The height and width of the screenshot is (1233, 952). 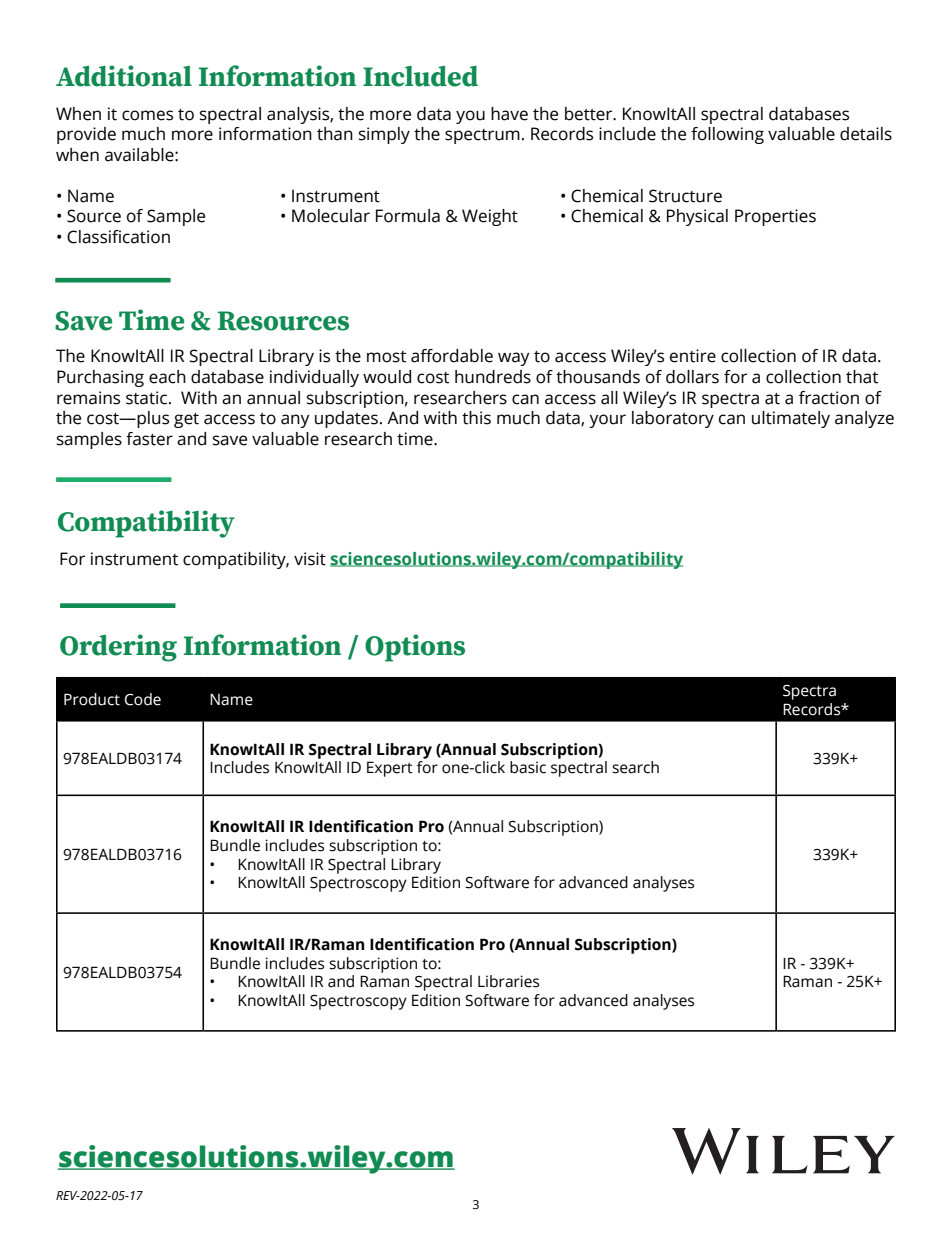 I want to click on Libraries, so click(x=508, y=981).
